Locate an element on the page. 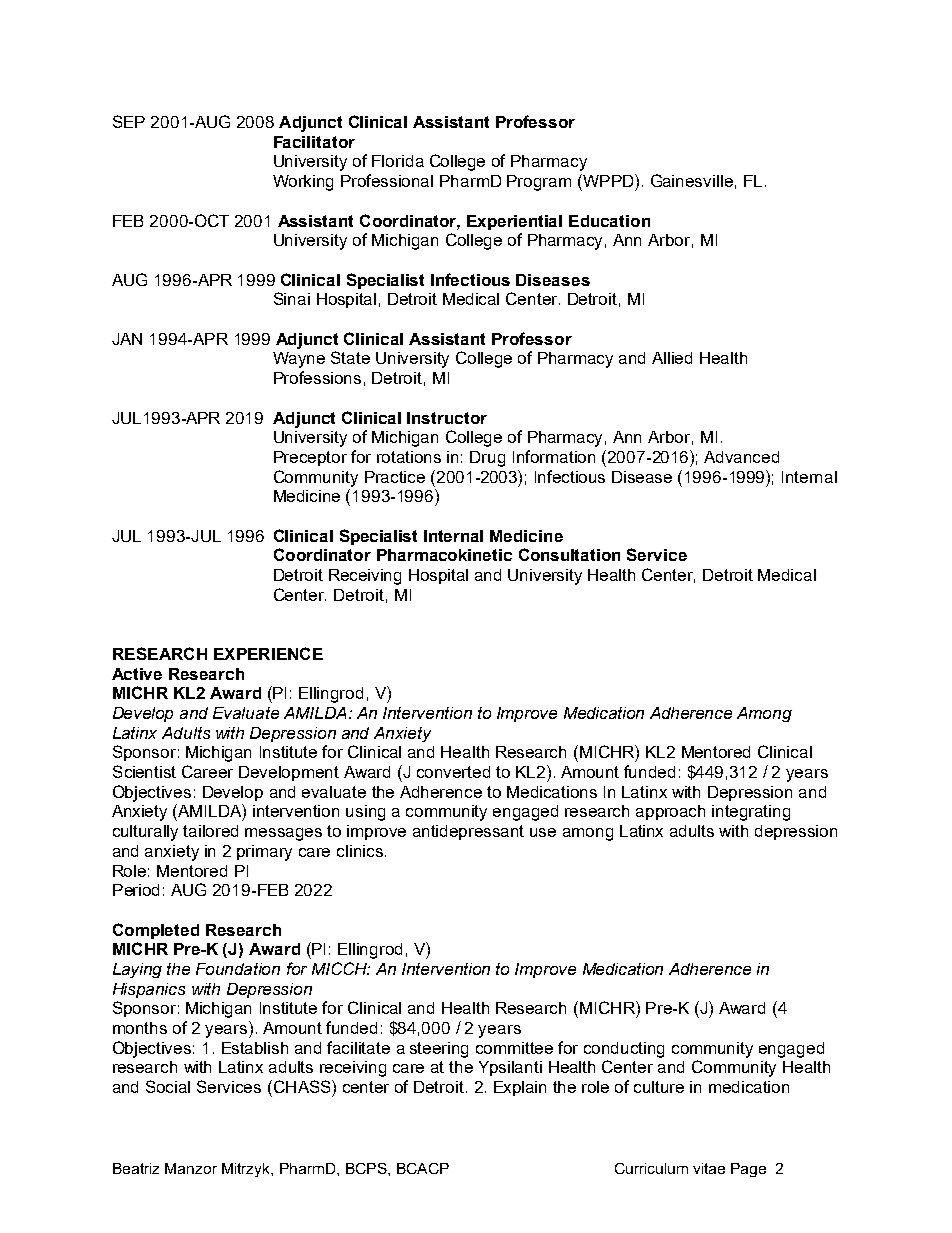 The image size is (952, 1233). JAN is located at coordinates (127, 339).
